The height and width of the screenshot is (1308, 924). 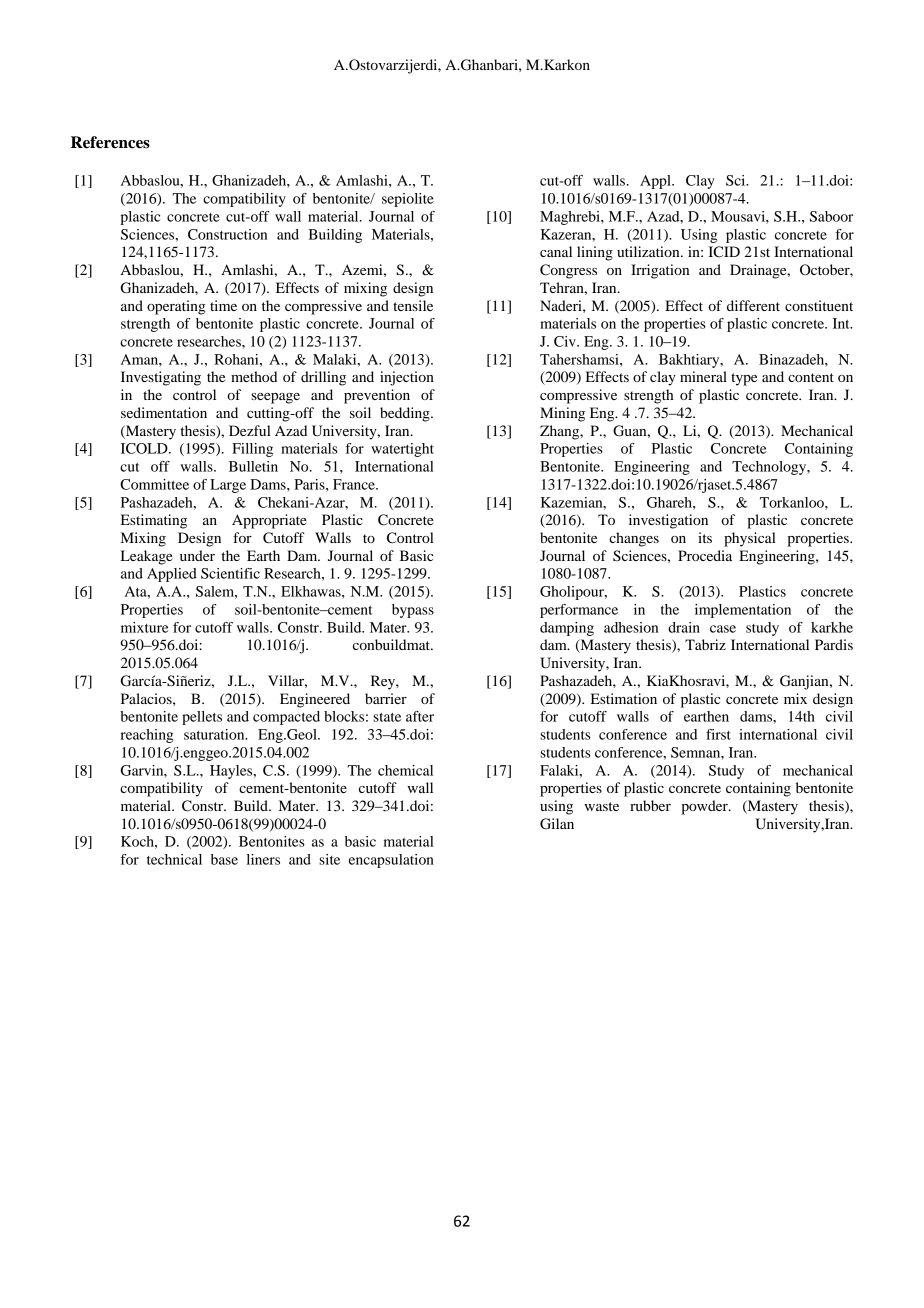 I want to click on technical, so click(x=174, y=859).
